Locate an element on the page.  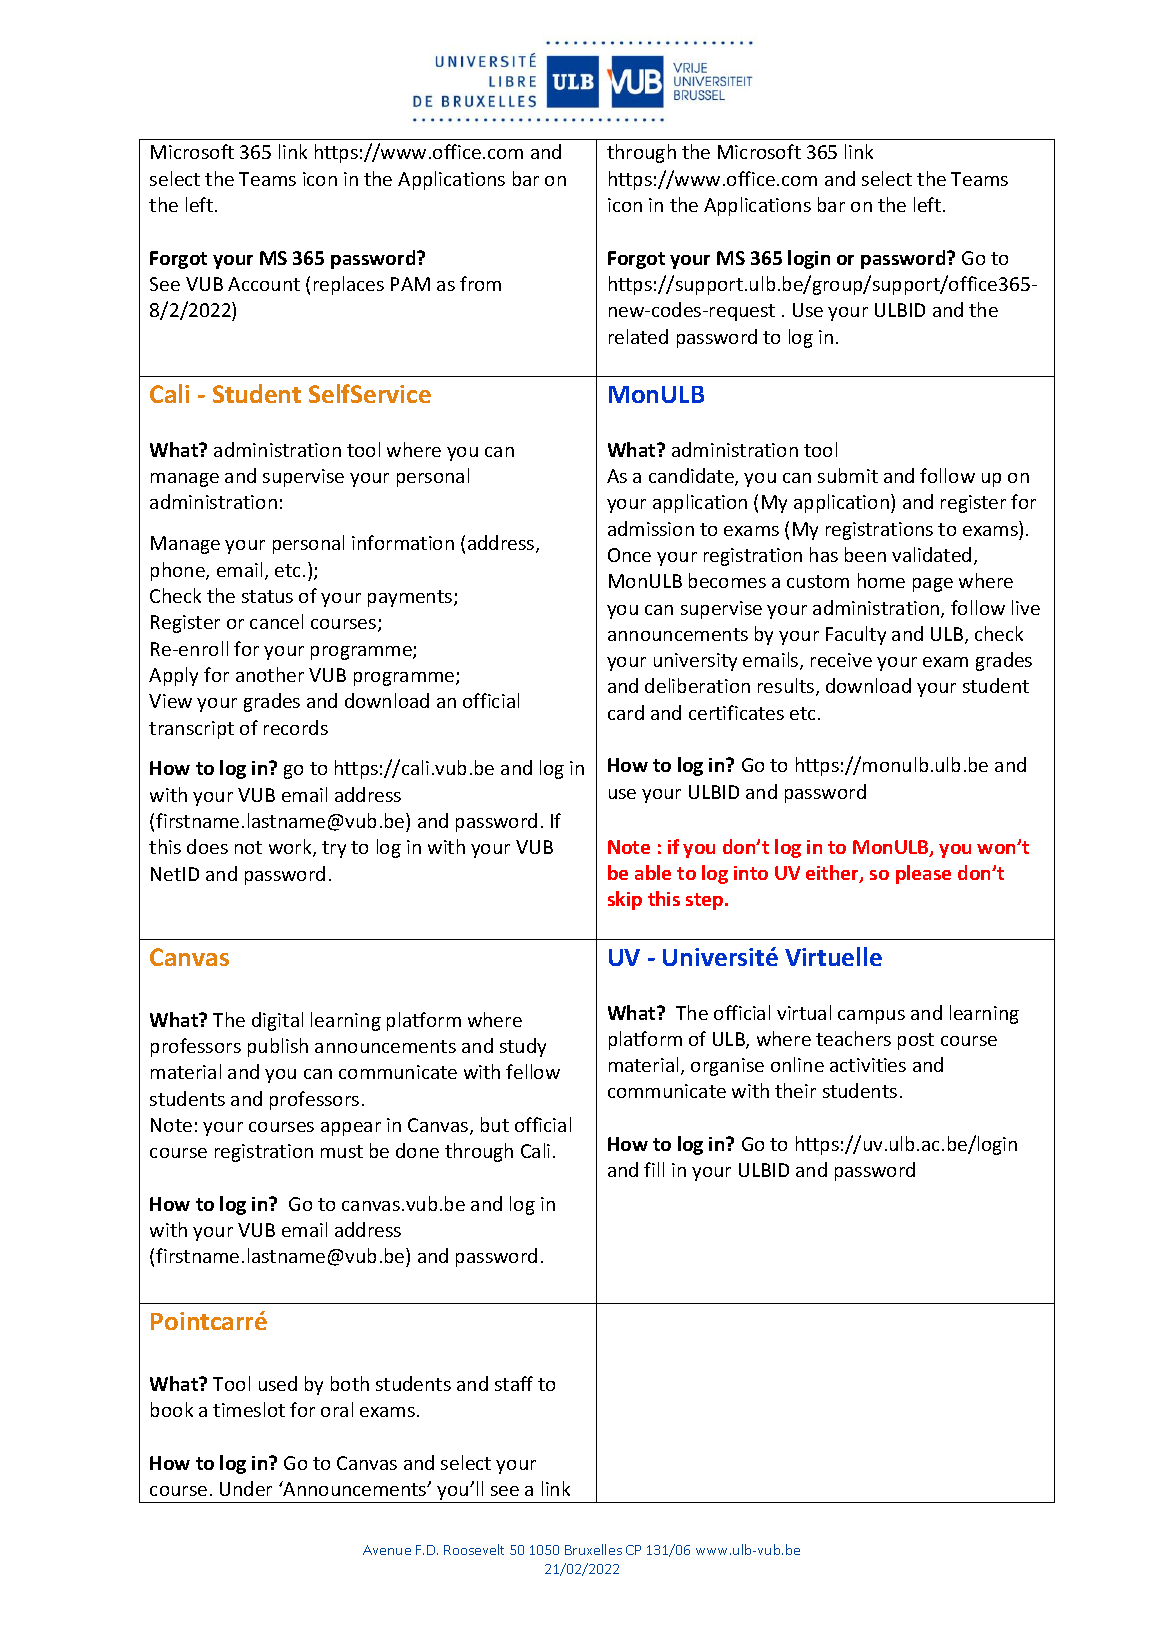
Under is located at coordinates (246, 1488).
